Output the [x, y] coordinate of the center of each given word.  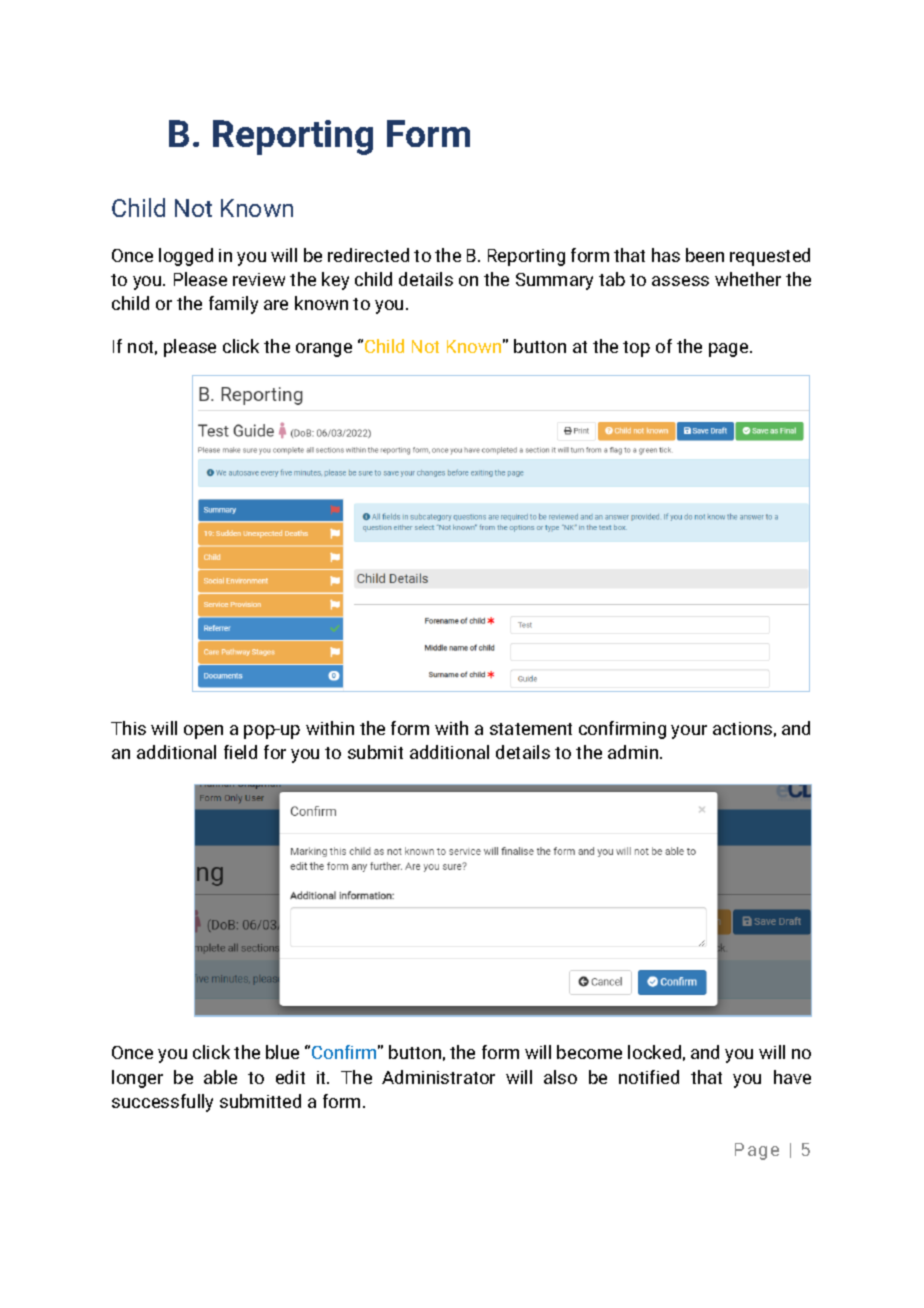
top [636, 349]
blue [282, 1052]
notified [649, 1077]
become [589, 1052]
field [240, 752]
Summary [554, 281]
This [128, 728]
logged [186, 257]
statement [531, 729]
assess [680, 281]
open [203, 732]
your [689, 732]
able [220, 1077]
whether [748, 279]
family [233, 305]
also [560, 1077]
